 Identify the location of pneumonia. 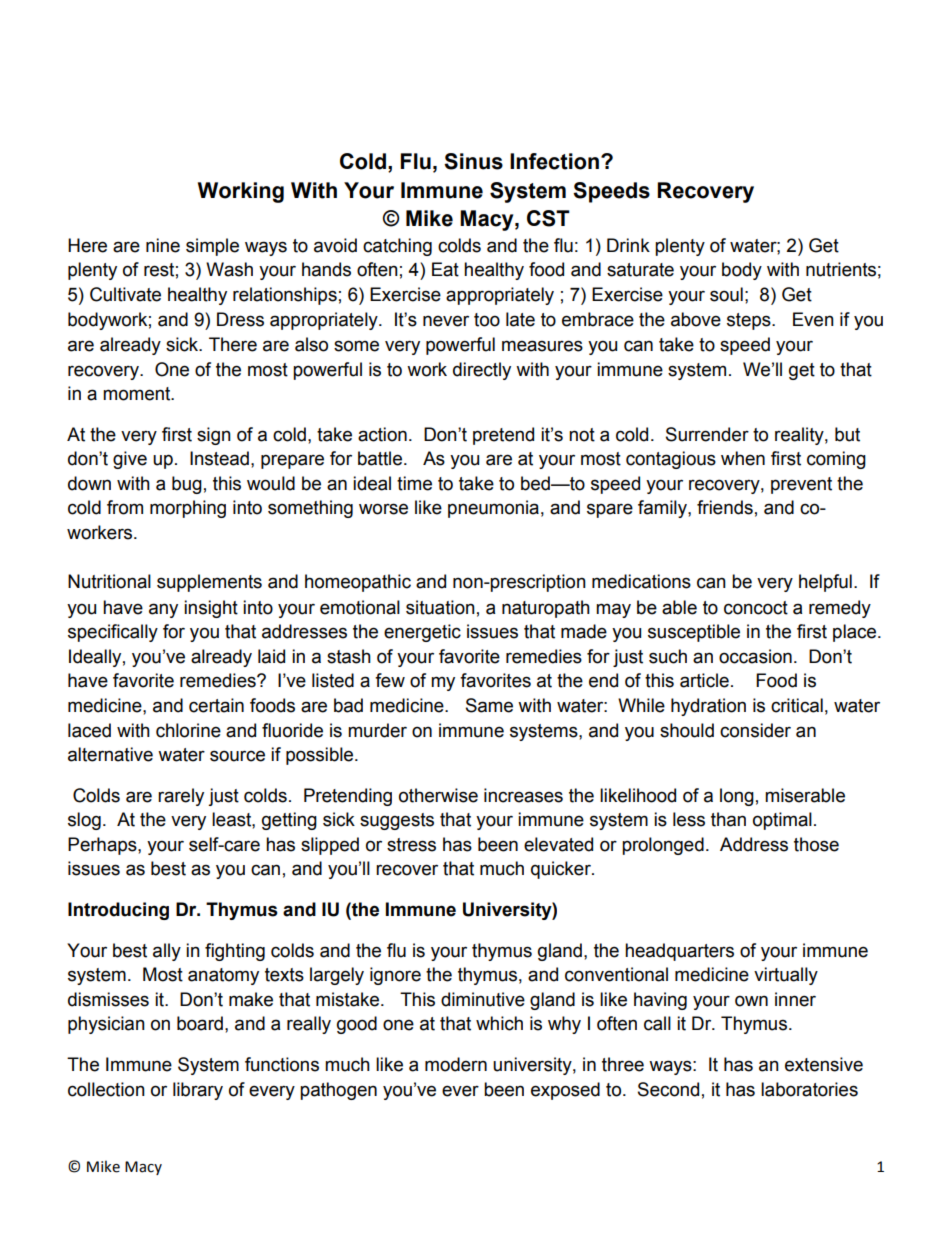
(493, 509).
